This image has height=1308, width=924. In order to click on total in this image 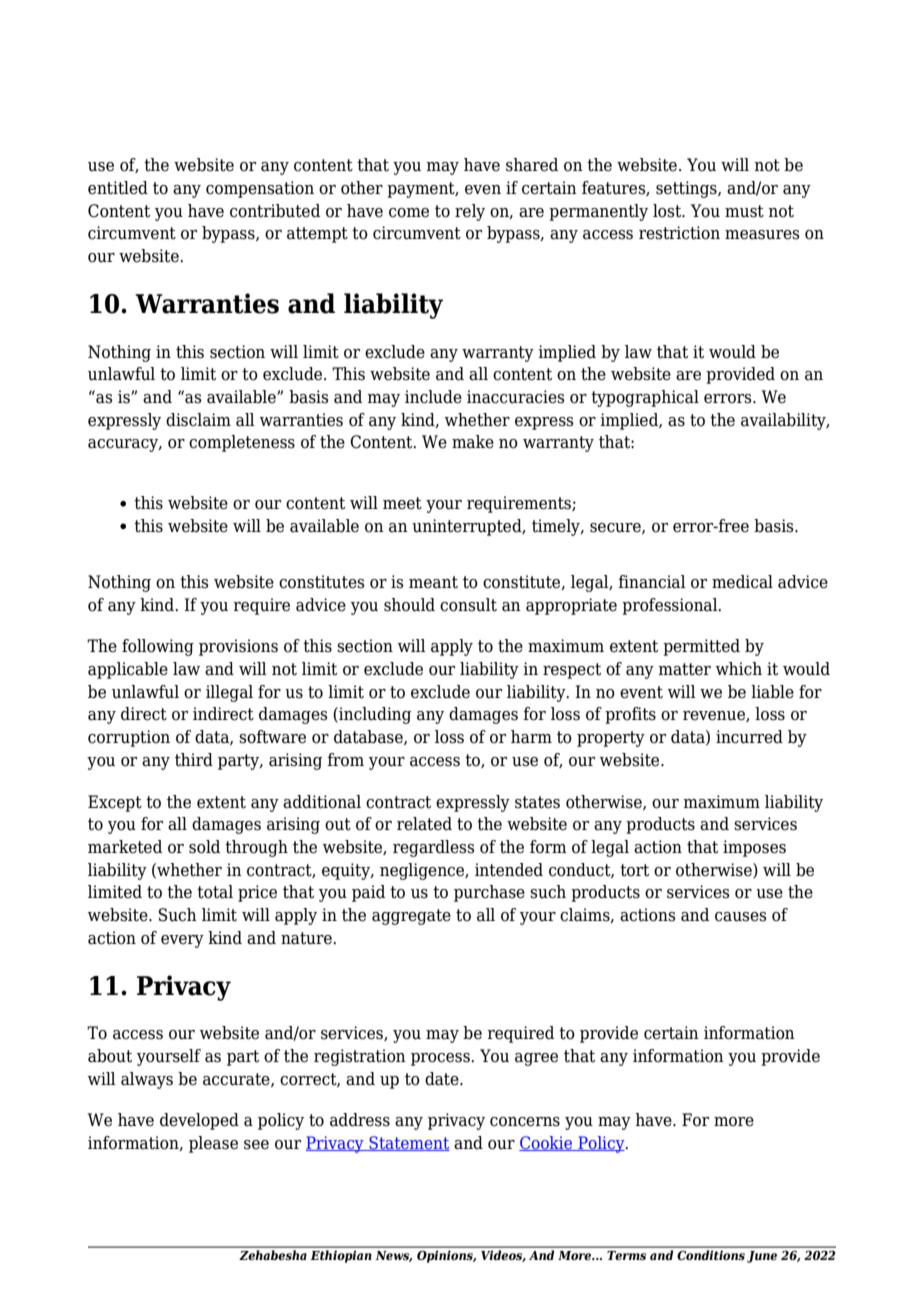, I will do `click(215, 892)`.
